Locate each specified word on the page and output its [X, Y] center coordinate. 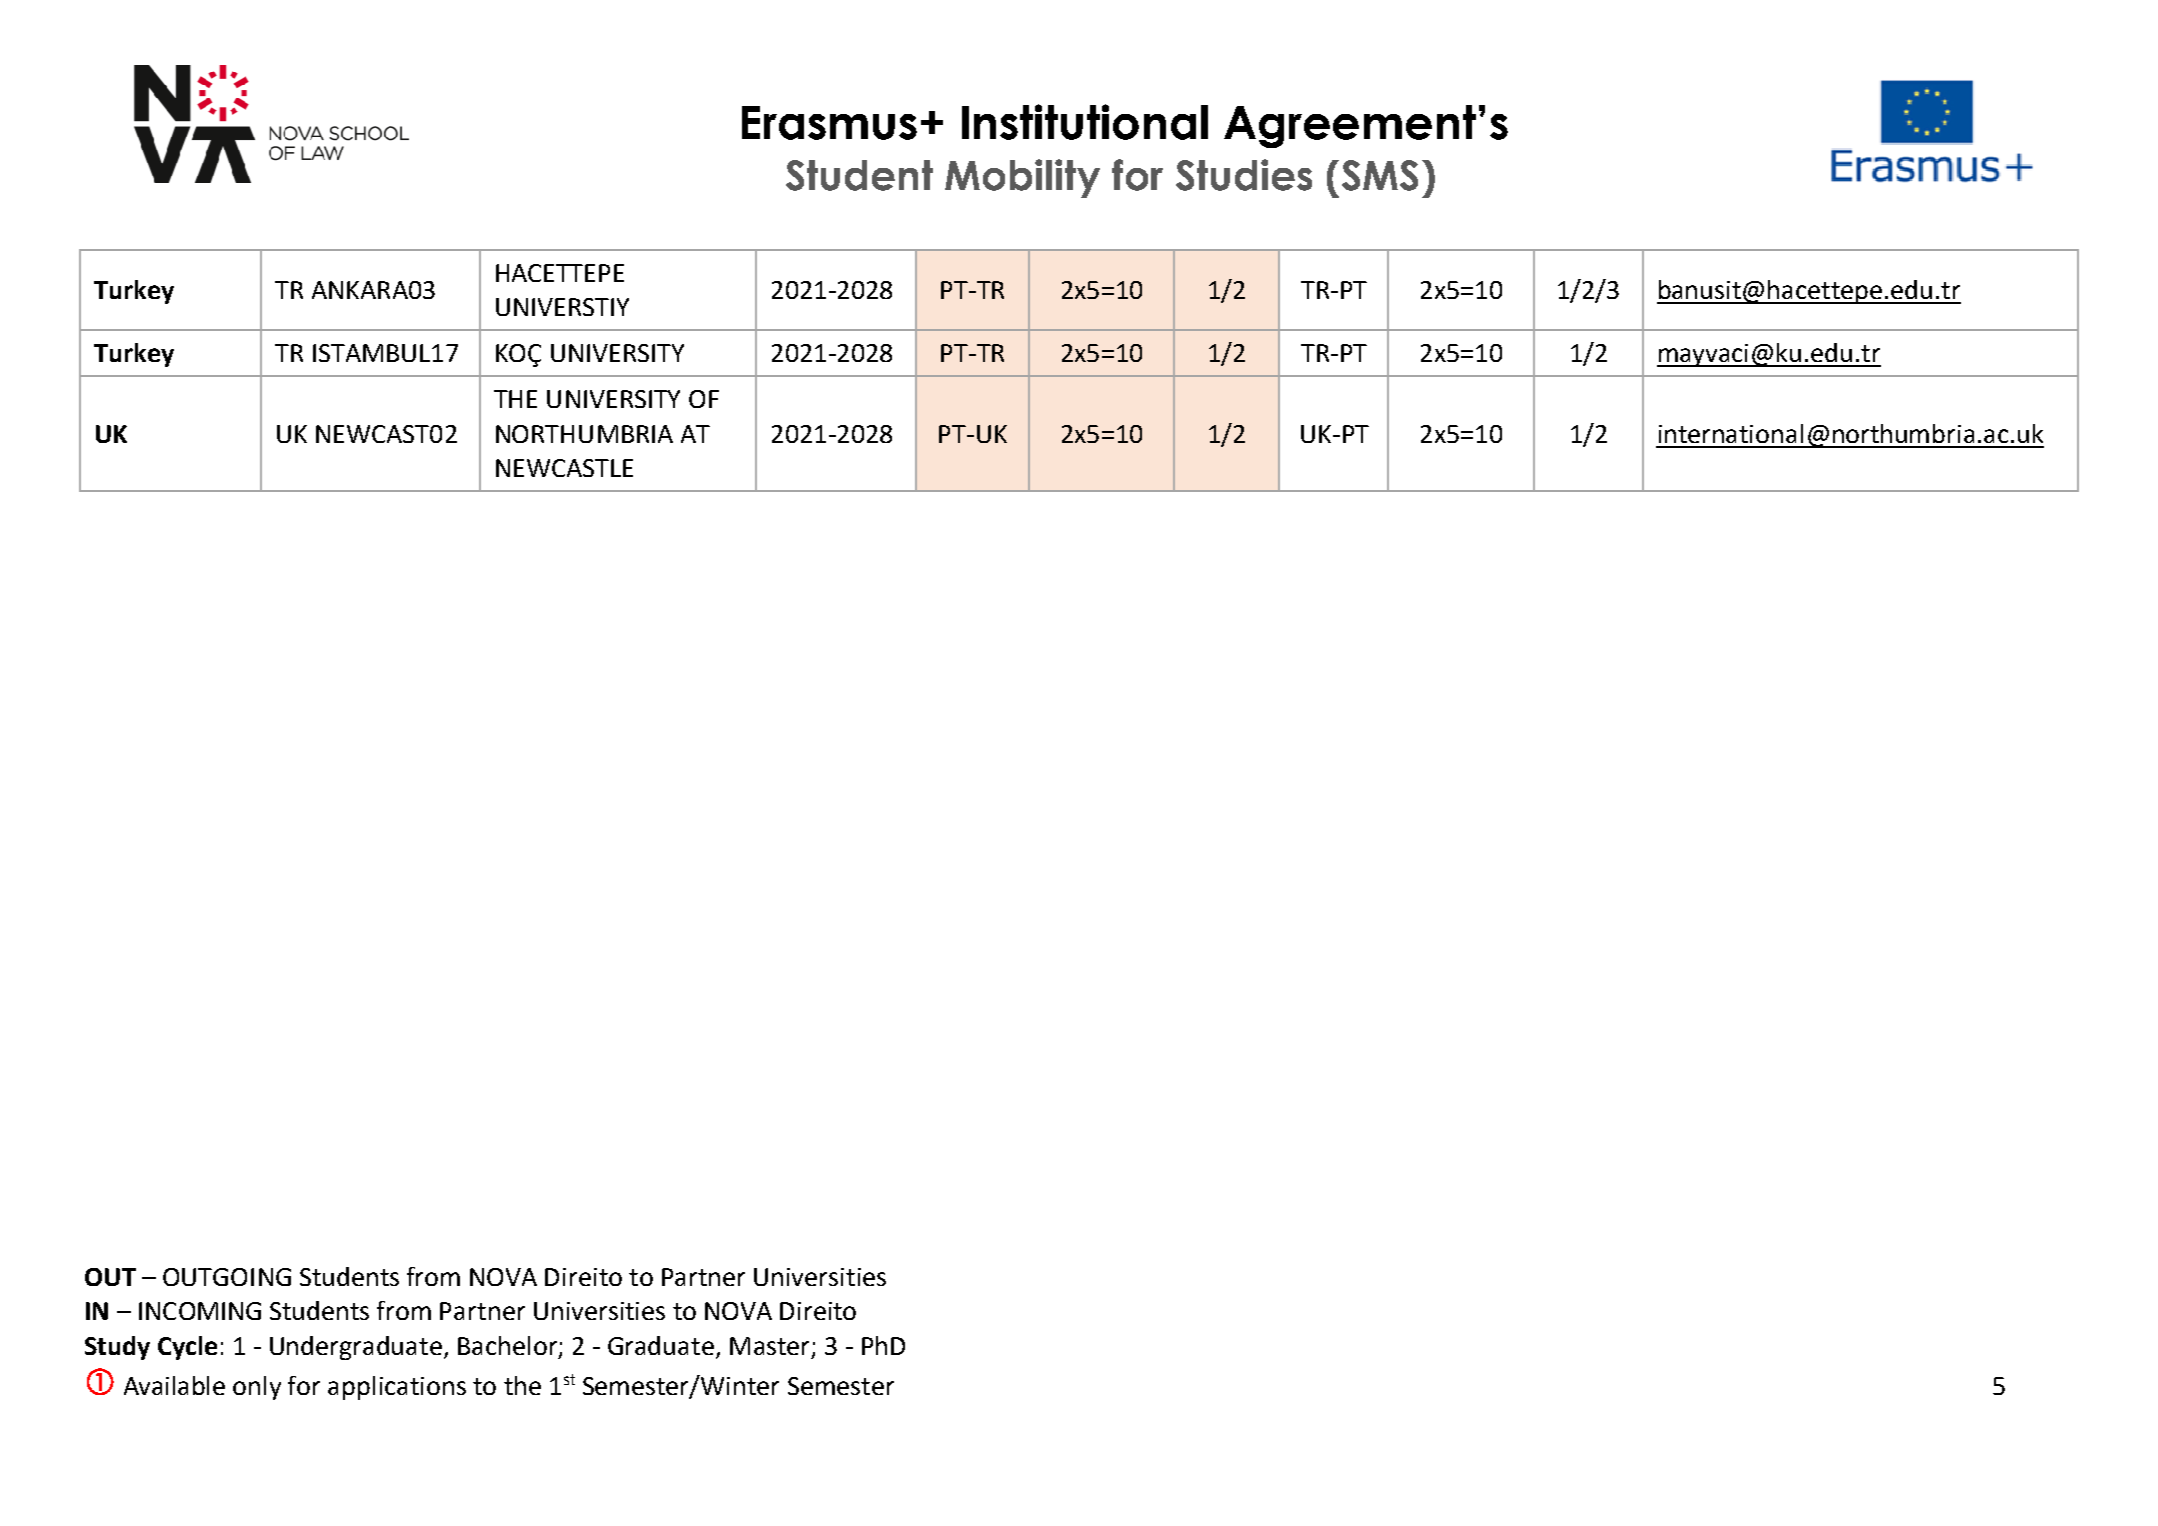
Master [769, 1346]
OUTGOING [227, 1277]
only [257, 1388]
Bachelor [507, 1345]
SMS [1380, 175]
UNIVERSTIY [562, 307]
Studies [1244, 175]
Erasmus [829, 123]
